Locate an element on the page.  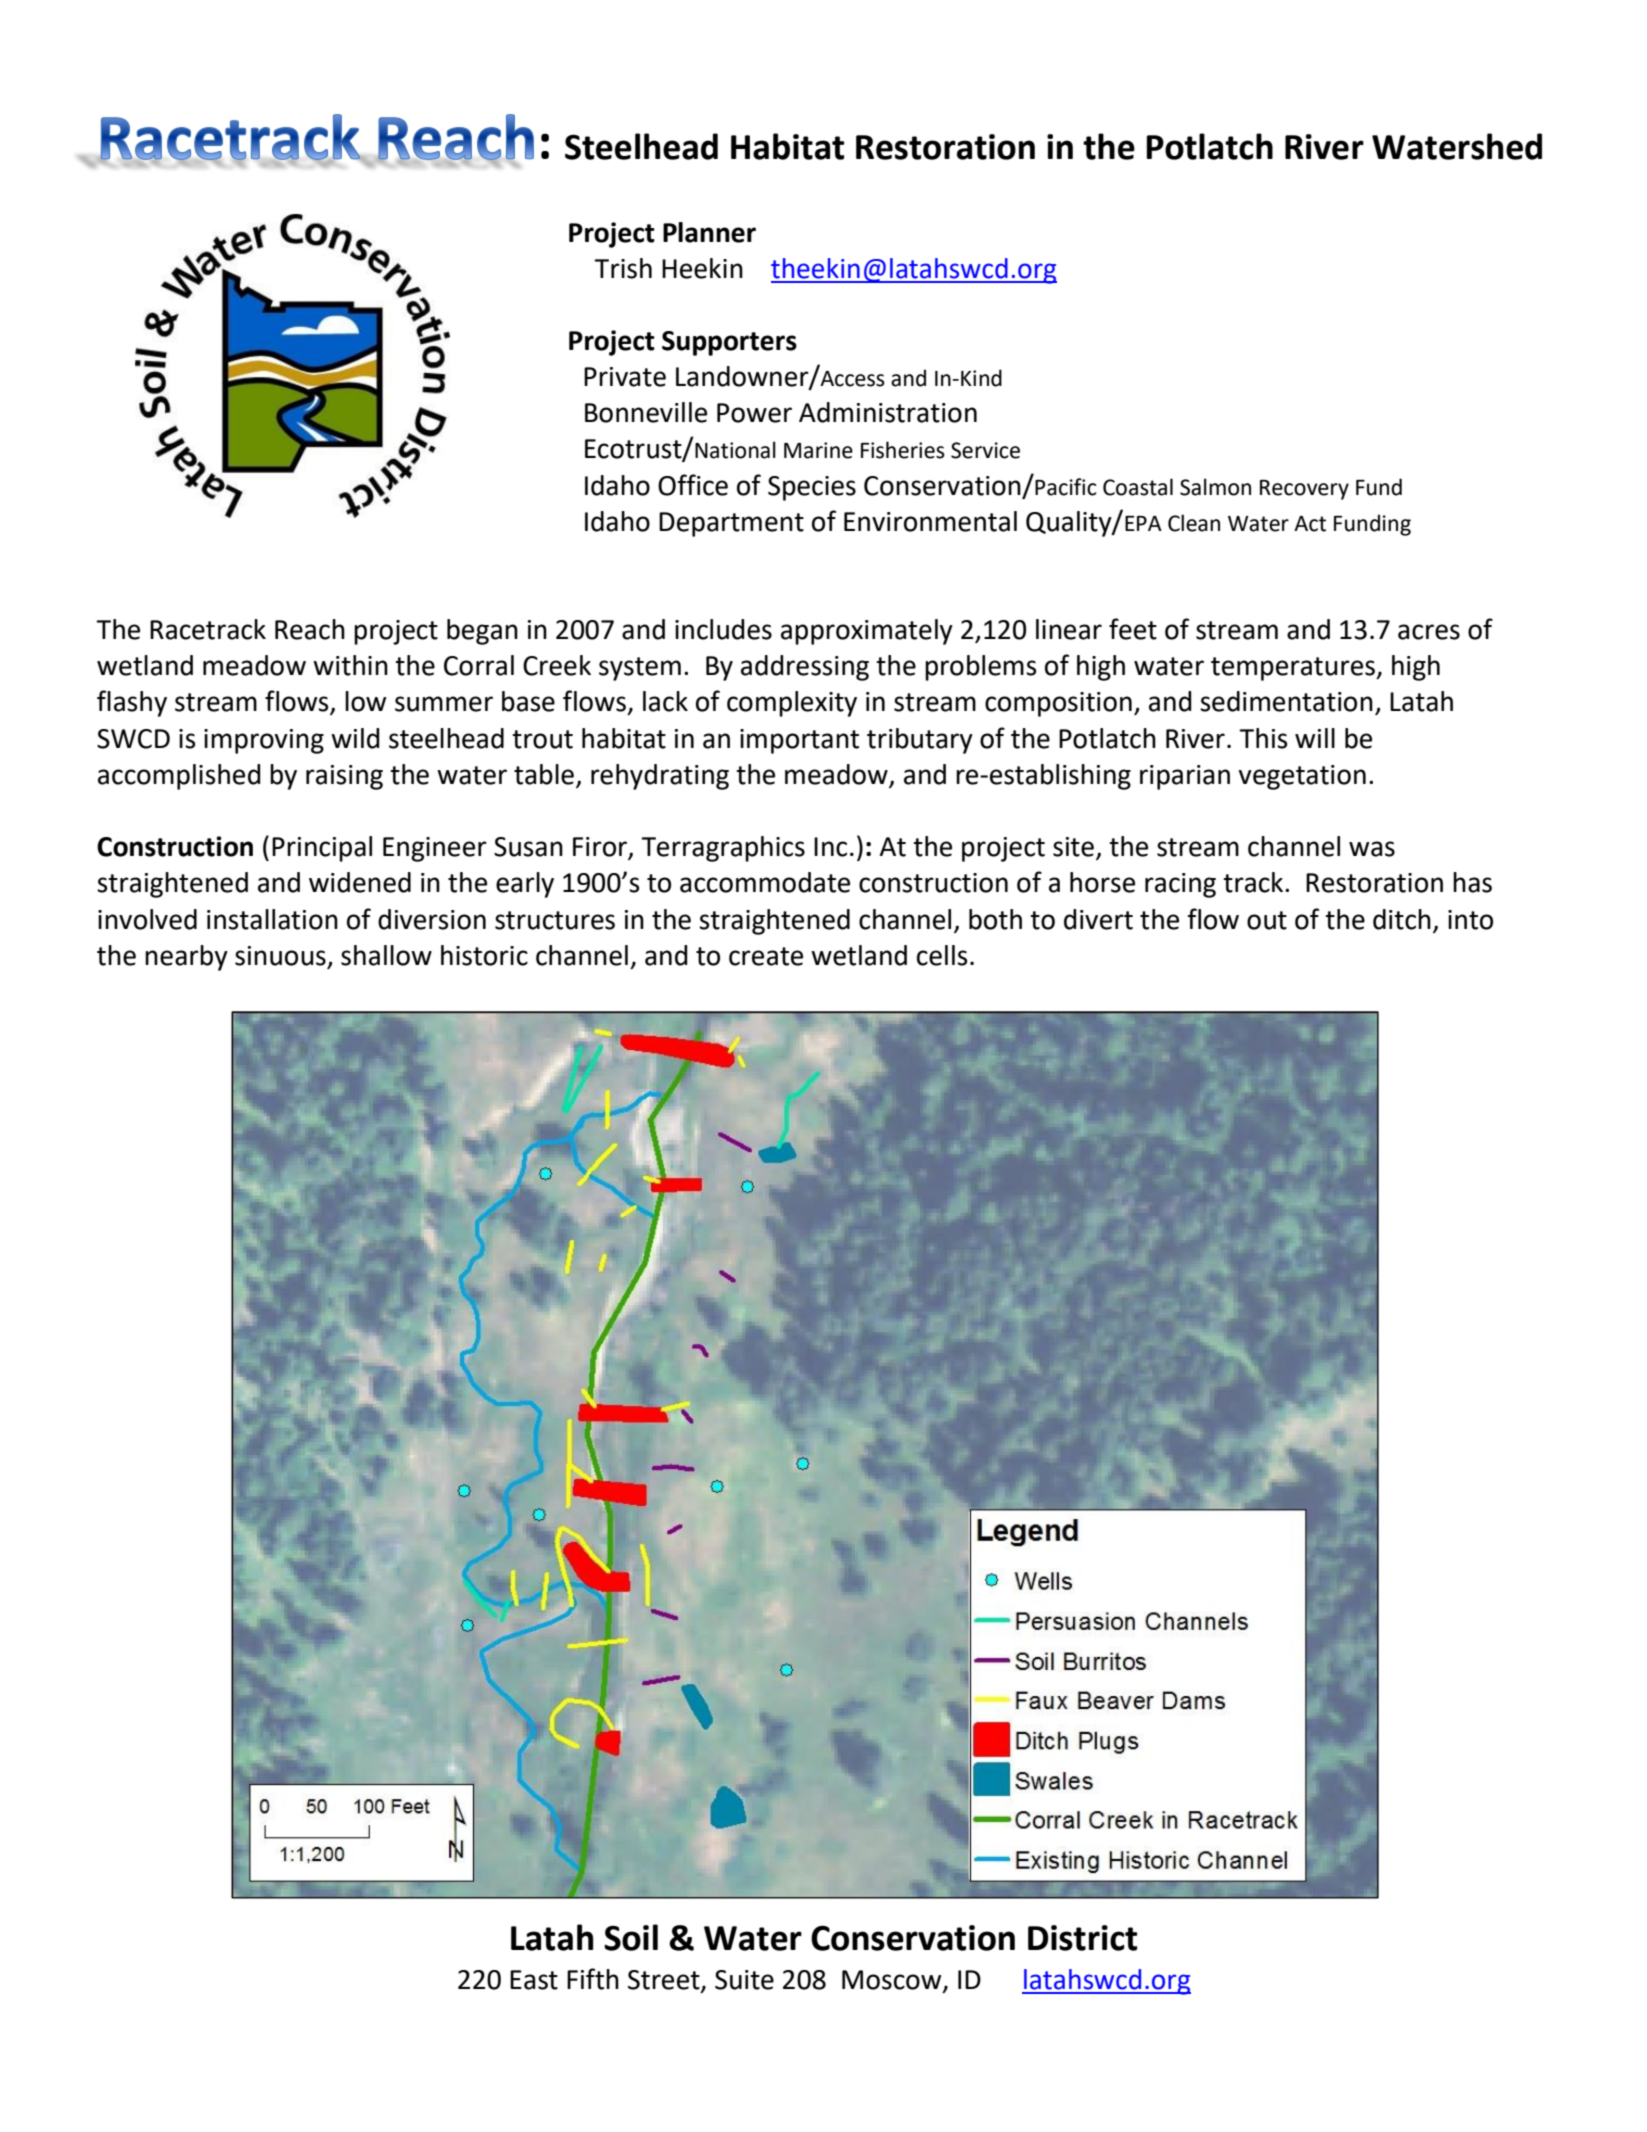
East is located at coordinates (534, 1980).
